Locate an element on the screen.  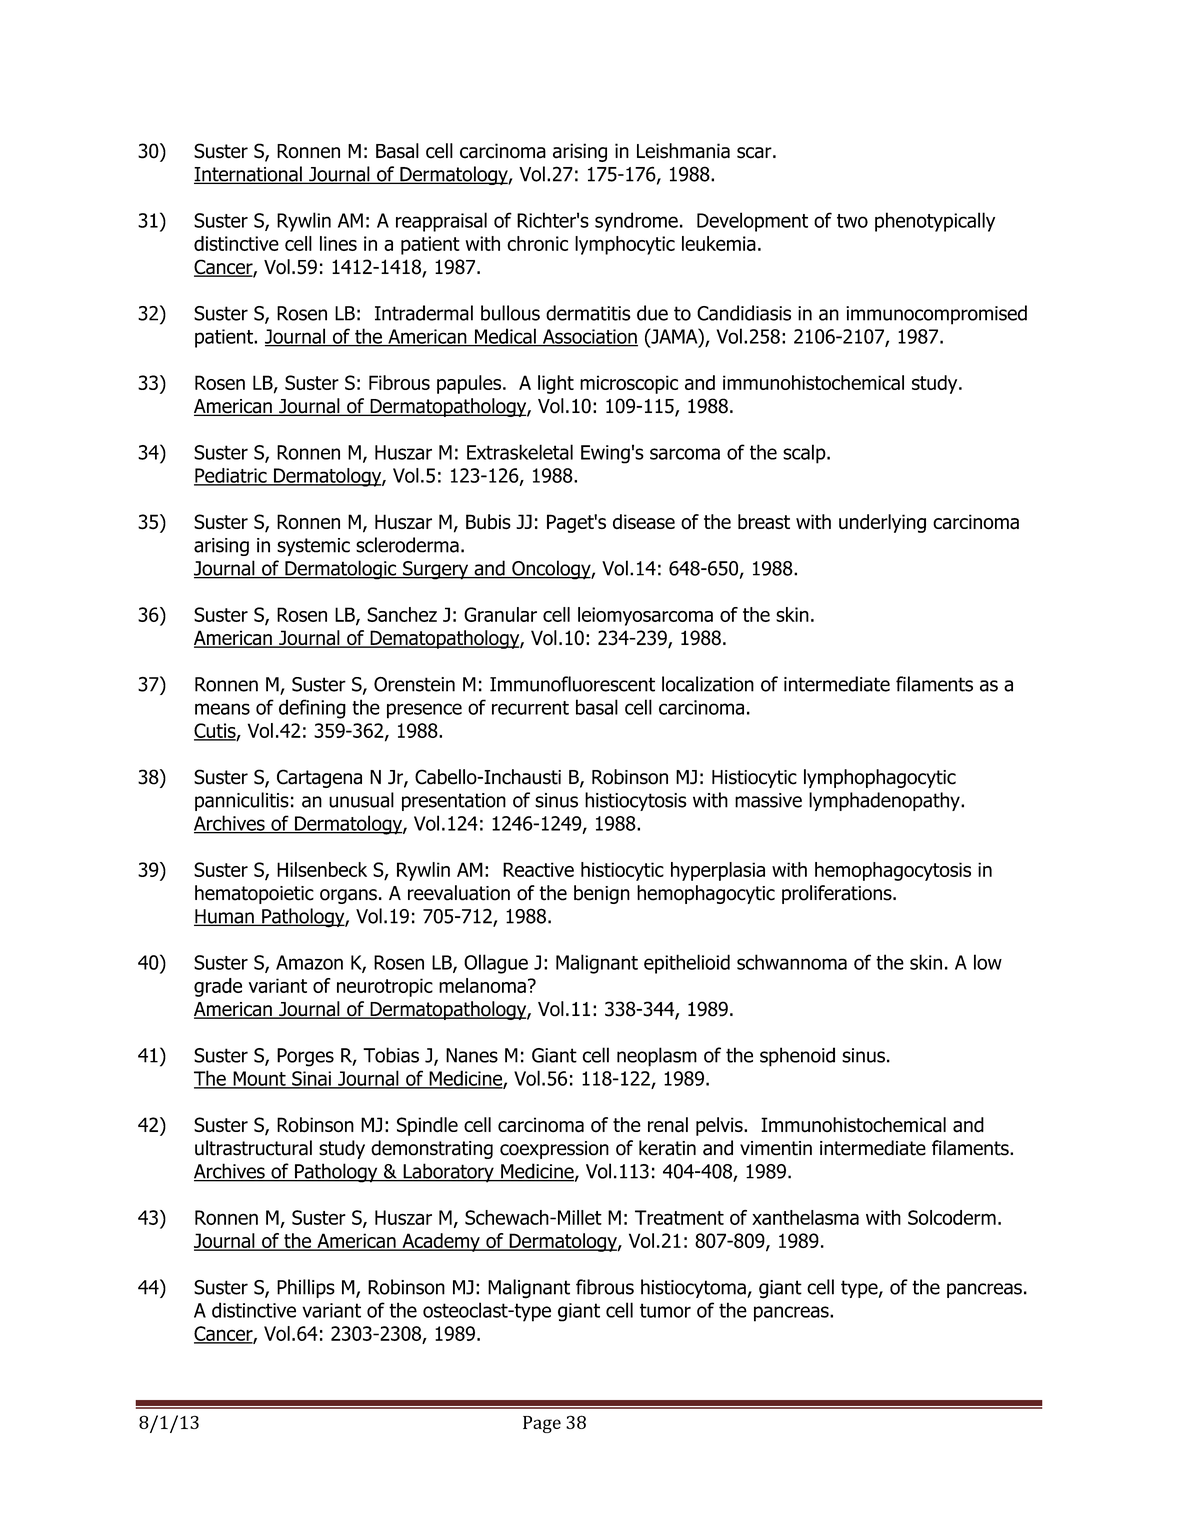
syndrome is located at coordinates (636, 222).
